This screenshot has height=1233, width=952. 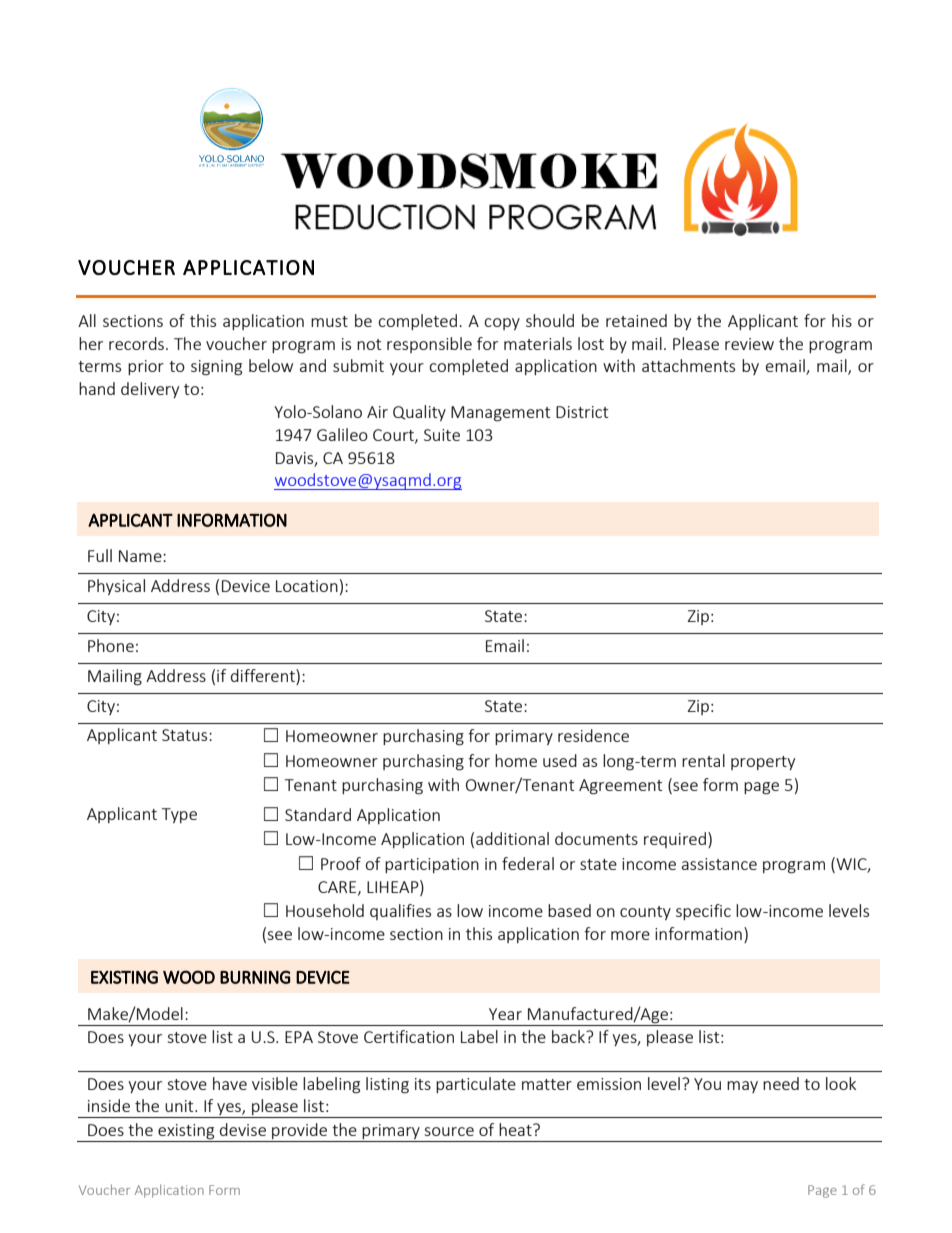 What do you see at coordinates (429, 345) in the screenshot?
I see `responsible` at bounding box center [429, 345].
